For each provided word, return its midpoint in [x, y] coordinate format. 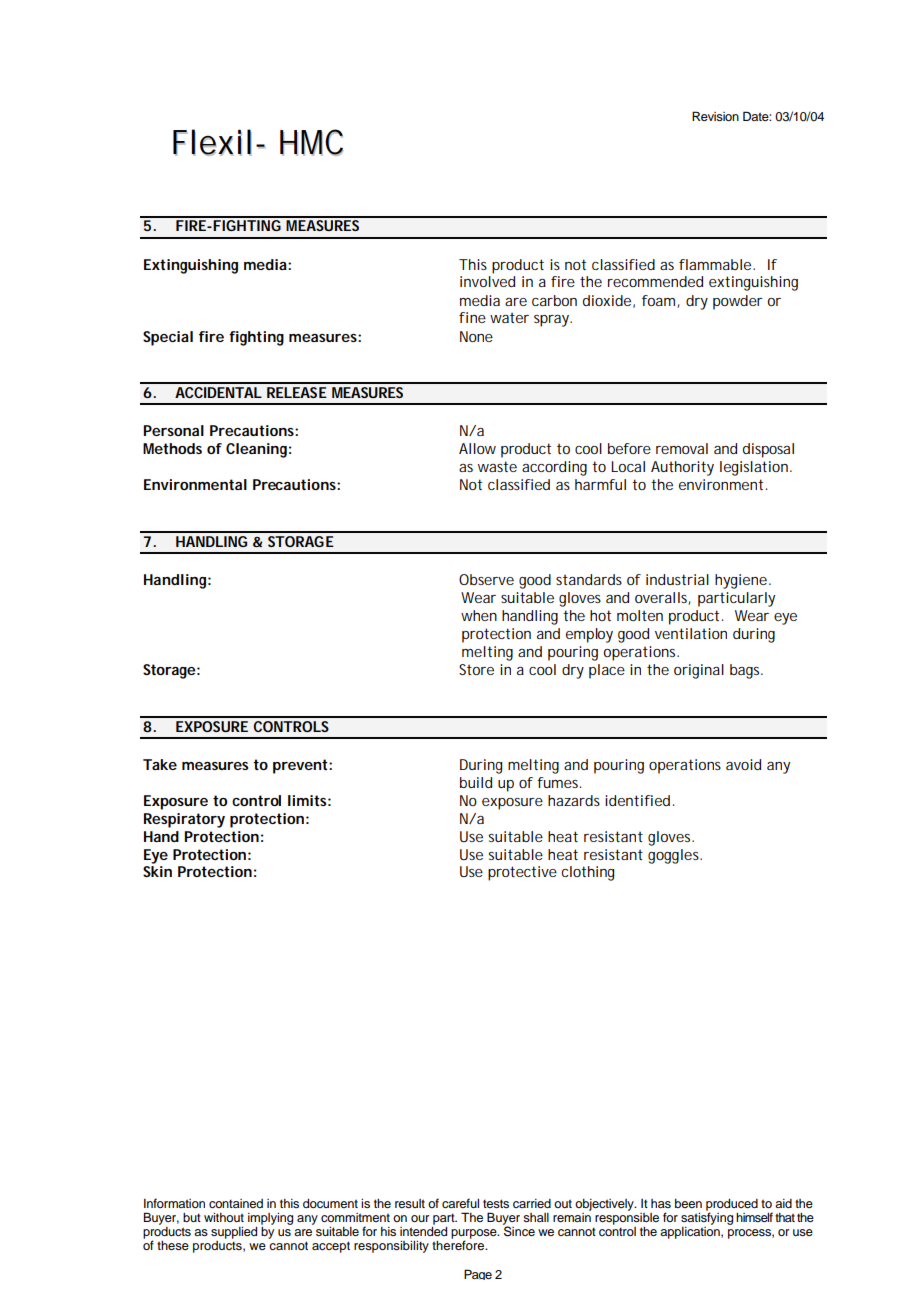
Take [160, 764]
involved [487, 281]
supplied [234, 1233]
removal [682, 448]
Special [168, 338]
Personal [173, 430]
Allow [477, 448]
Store [476, 669]
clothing [588, 873]
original [699, 671]
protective [522, 873]
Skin [157, 871]
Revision [715, 116]
